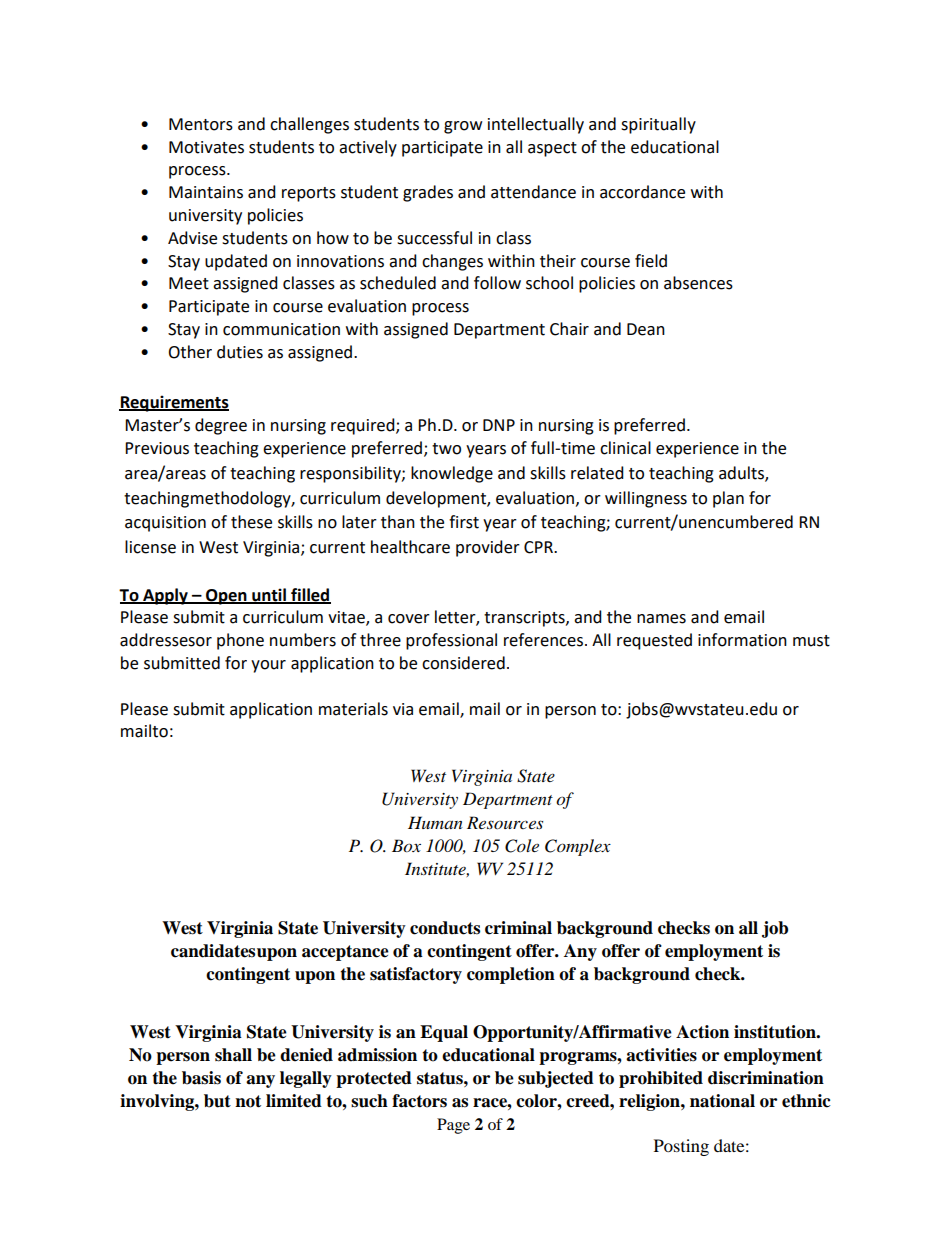 The width and height of the screenshot is (952, 1233). I want to click on Complex, so click(578, 847).
